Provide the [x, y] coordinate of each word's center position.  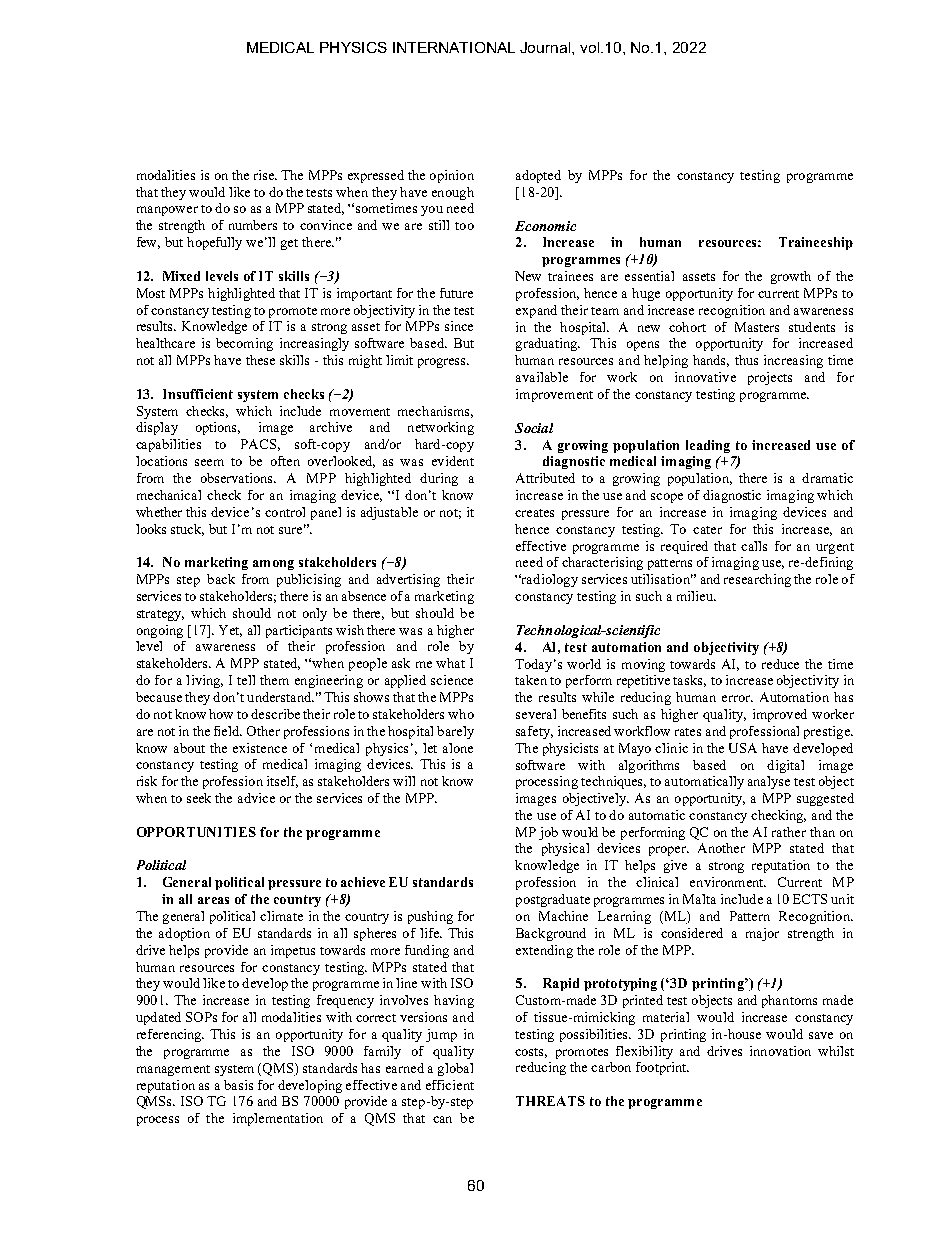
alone [458, 748]
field [228, 731]
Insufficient [198, 394]
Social [534, 428]
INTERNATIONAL [454, 47]
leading [708, 446]
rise [265, 175]
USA [743, 748]
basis [238, 1085]
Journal [546, 47]
